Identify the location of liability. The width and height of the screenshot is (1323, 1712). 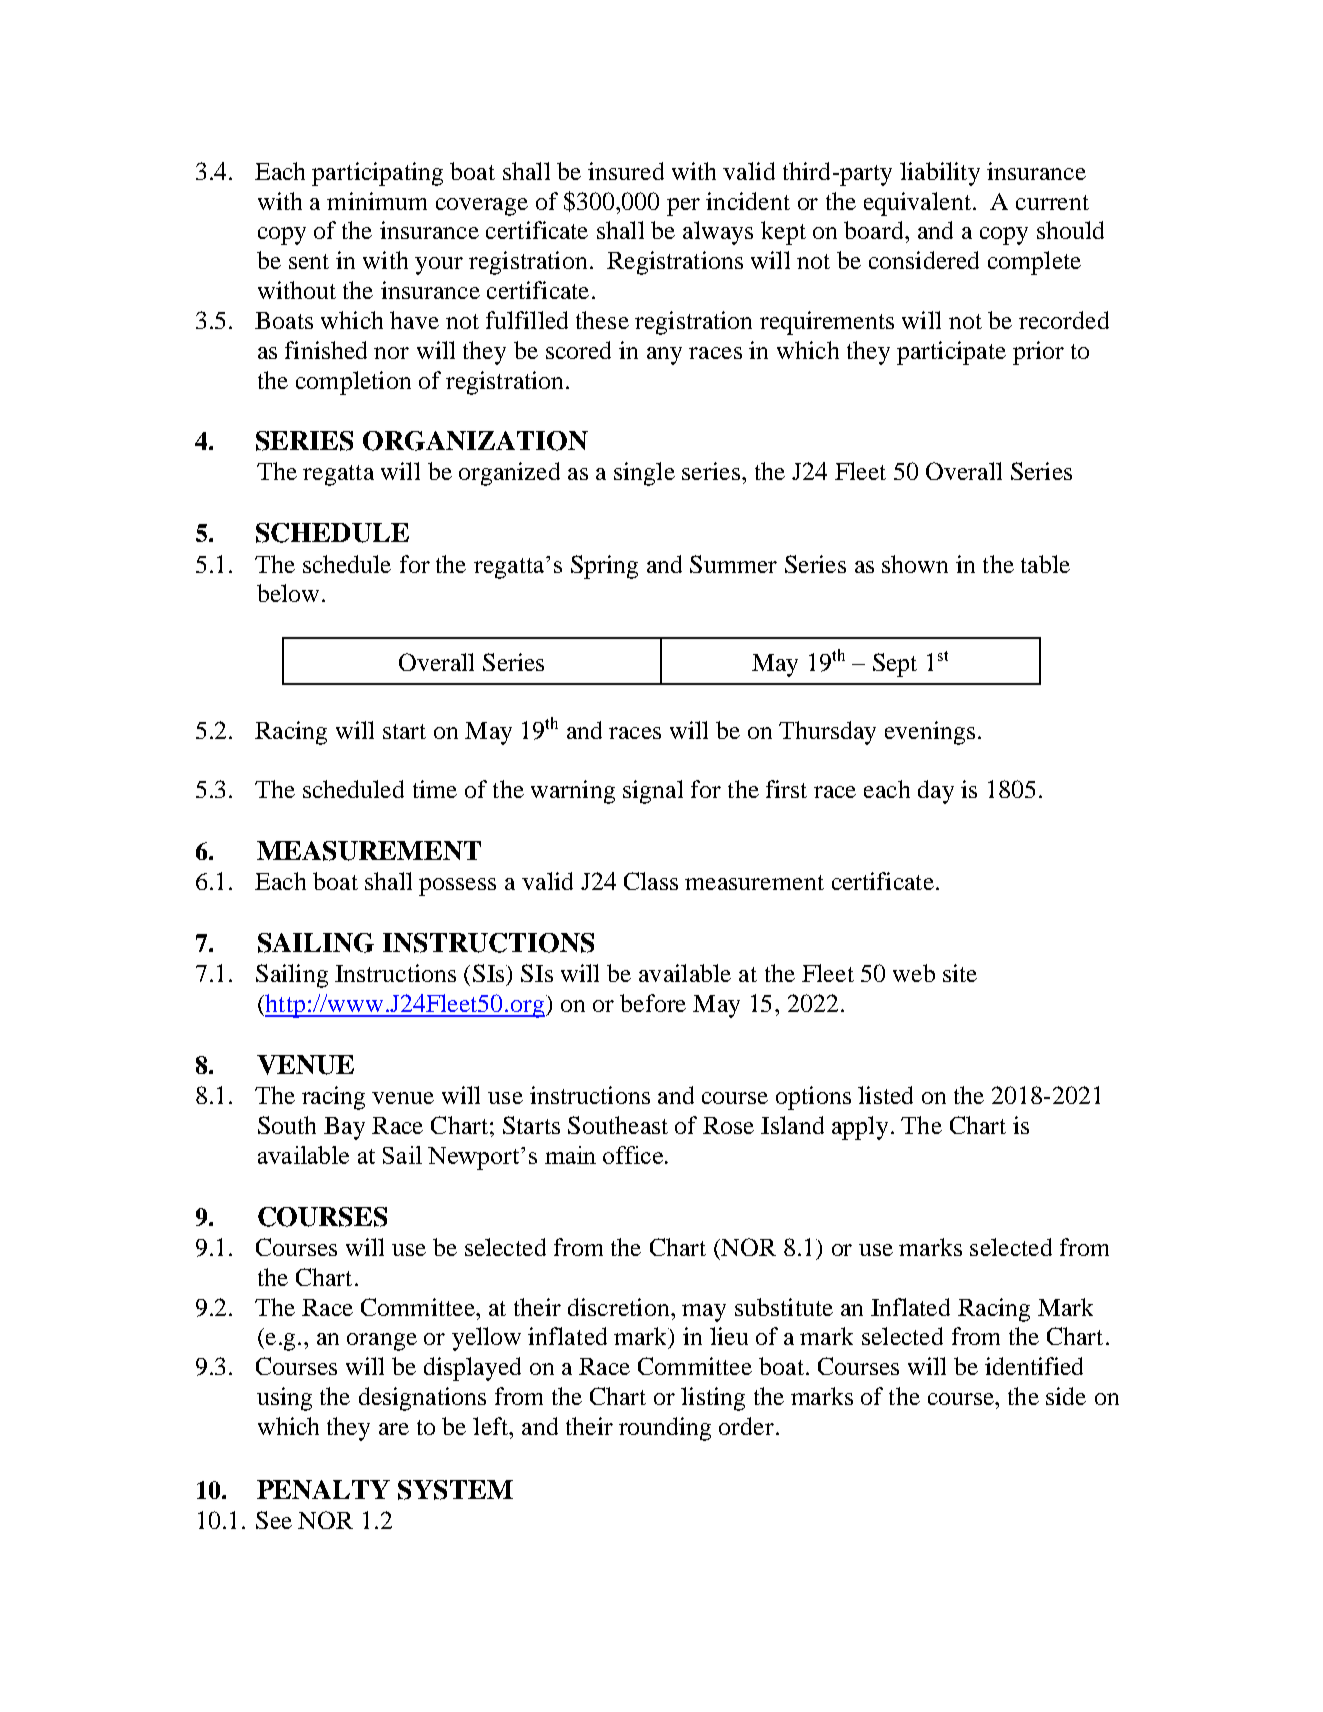
(940, 174).
